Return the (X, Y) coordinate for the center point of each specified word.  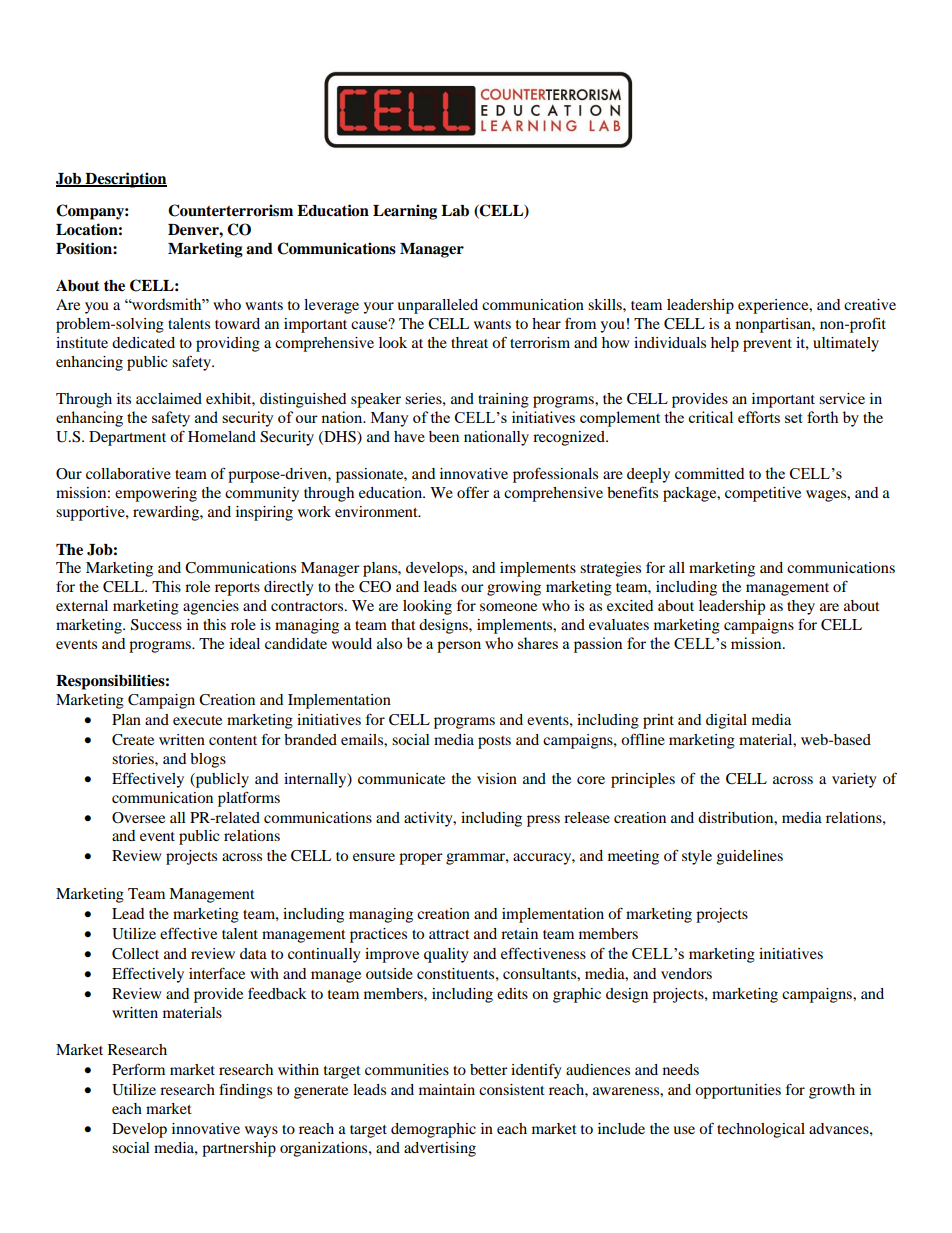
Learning (405, 212)
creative (870, 304)
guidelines (750, 857)
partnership (239, 1149)
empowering (156, 494)
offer (473, 492)
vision (497, 778)
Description (125, 180)
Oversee (138, 818)
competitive (763, 494)
